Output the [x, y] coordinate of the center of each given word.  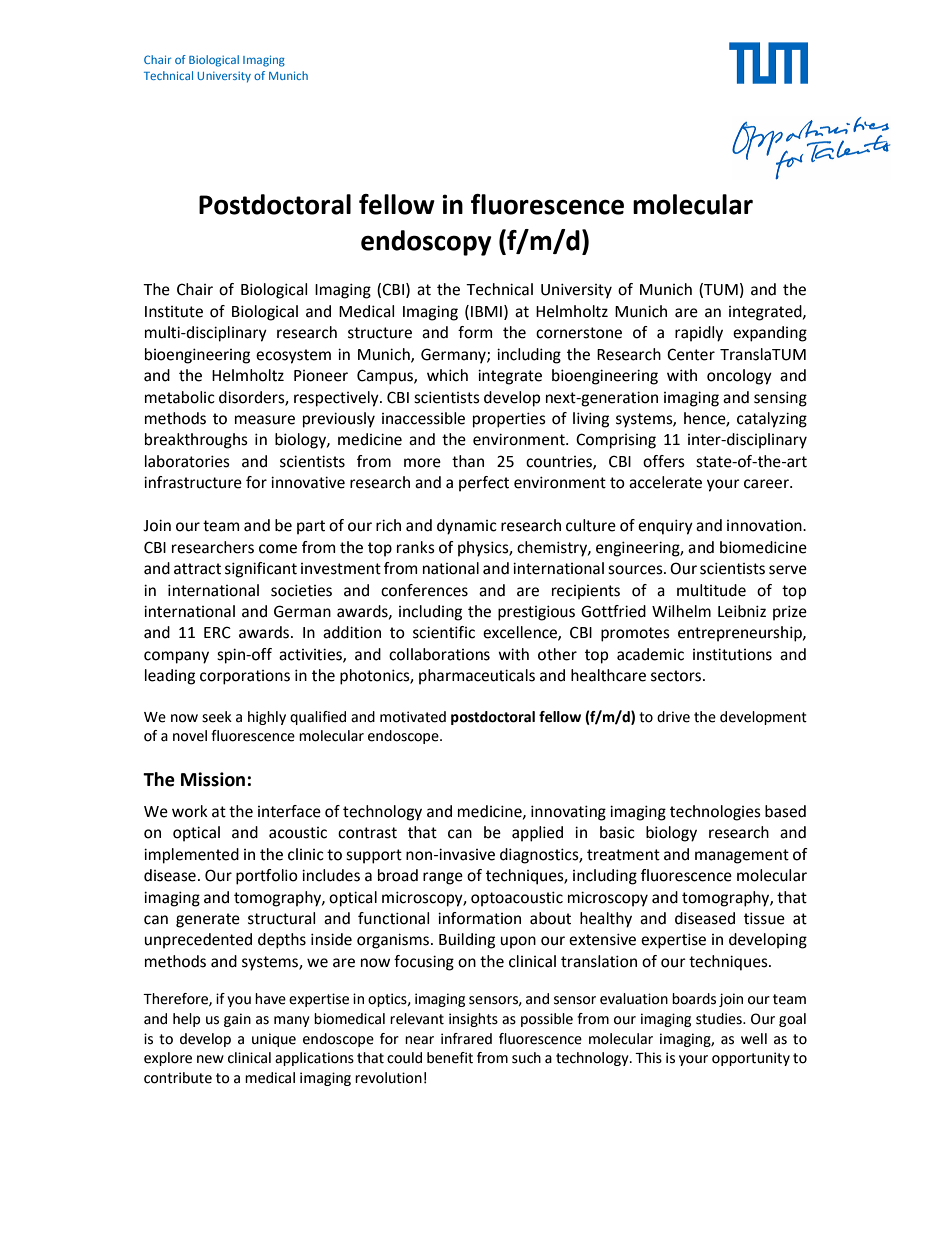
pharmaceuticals [477, 677]
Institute [174, 312]
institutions [732, 654]
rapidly [699, 334]
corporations [245, 677]
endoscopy [426, 243]
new [210, 1059]
